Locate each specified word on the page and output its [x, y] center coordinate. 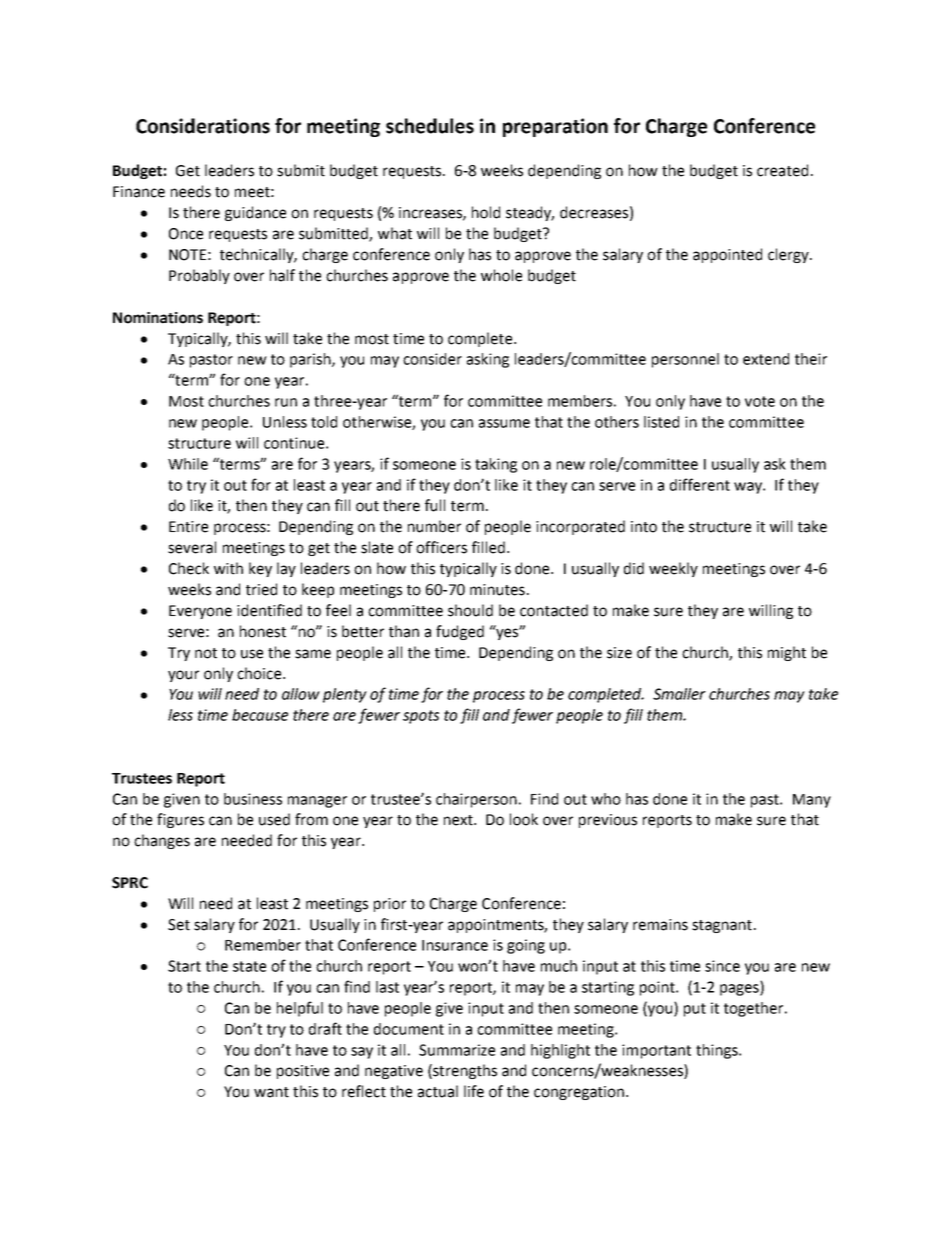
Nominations [158, 318]
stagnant [722, 926]
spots [421, 717]
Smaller [679, 694]
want [271, 1092]
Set [179, 925]
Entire [188, 527]
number [434, 526]
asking [488, 360]
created [782, 170]
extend [766, 359]
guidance [255, 213]
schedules [430, 126]
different [700, 484]
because [260, 715]
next [460, 820]
